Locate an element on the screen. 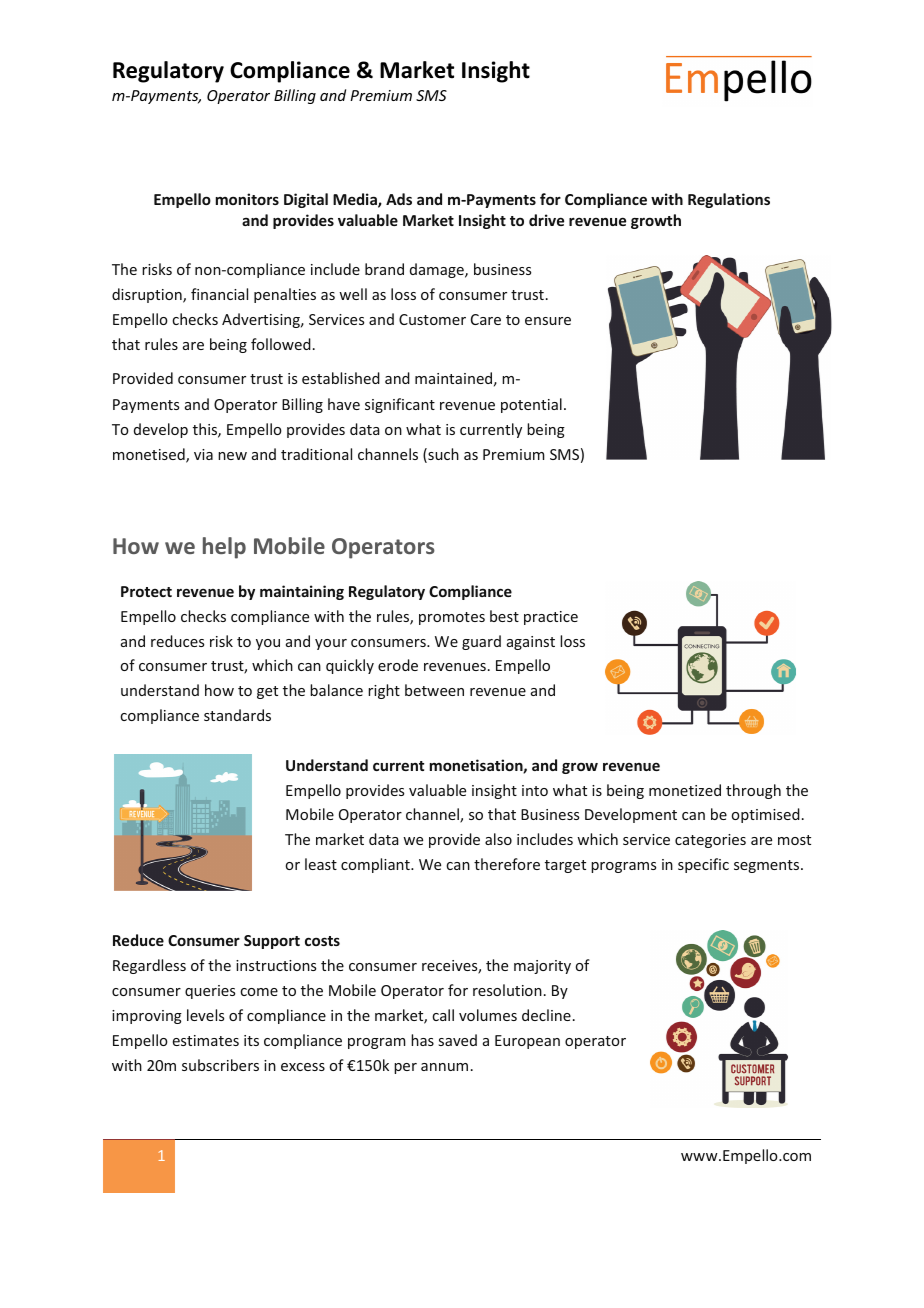 This screenshot has height=1308, width=924. ensure is located at coordinates (548, 321).
